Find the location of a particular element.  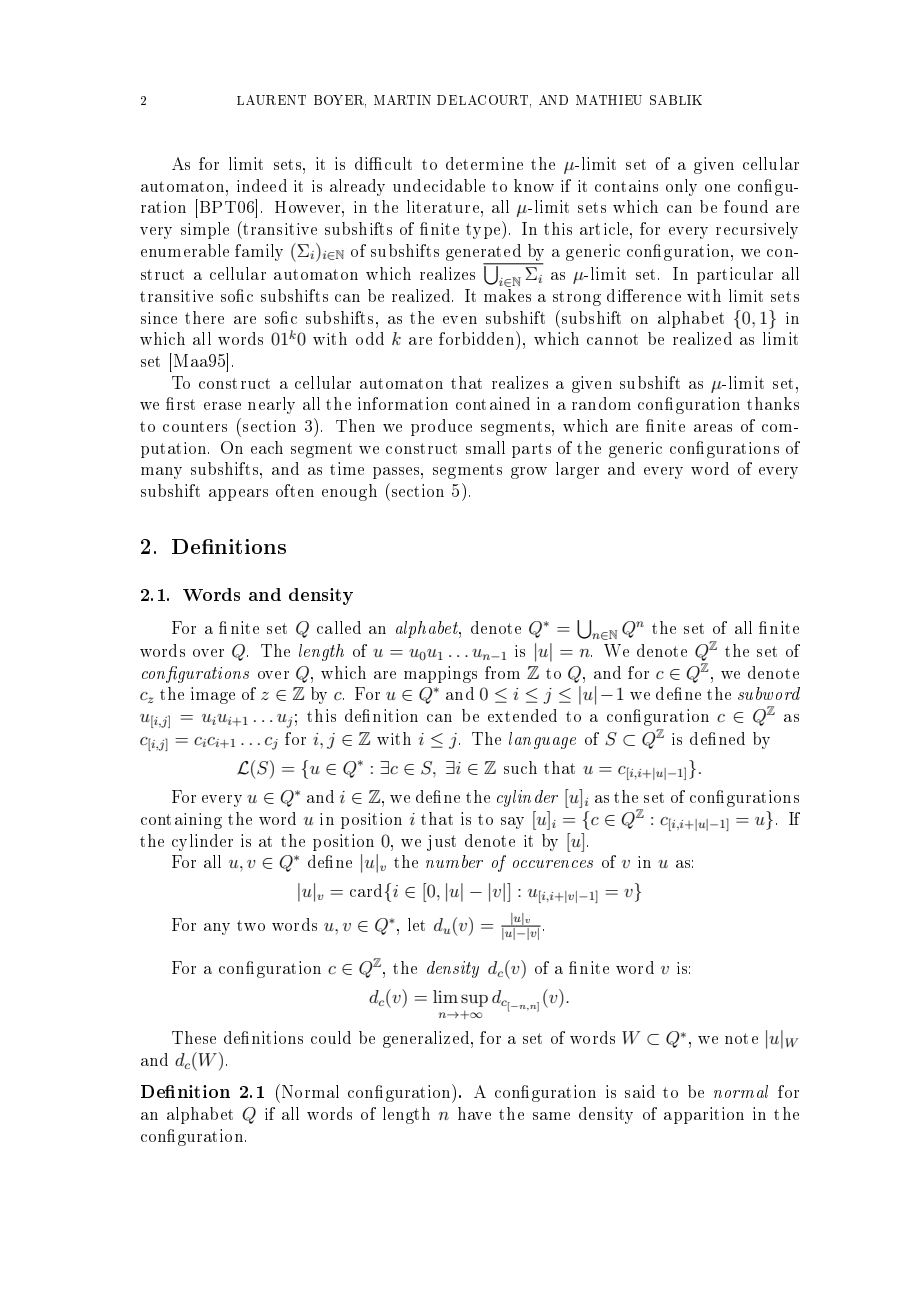

areas is located at coordinates (713, 428).
